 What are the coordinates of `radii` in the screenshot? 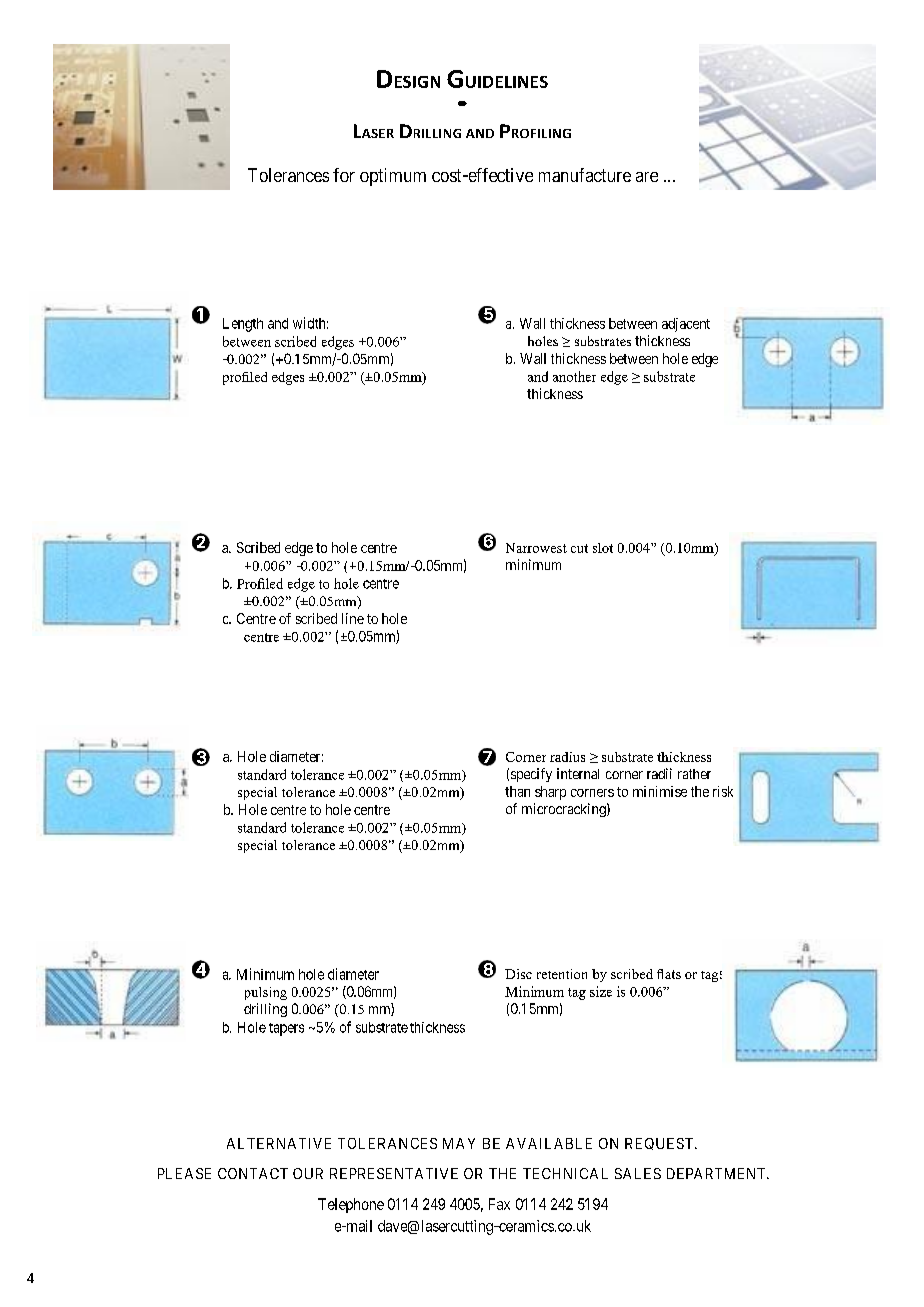 It's located at (659, 773).
